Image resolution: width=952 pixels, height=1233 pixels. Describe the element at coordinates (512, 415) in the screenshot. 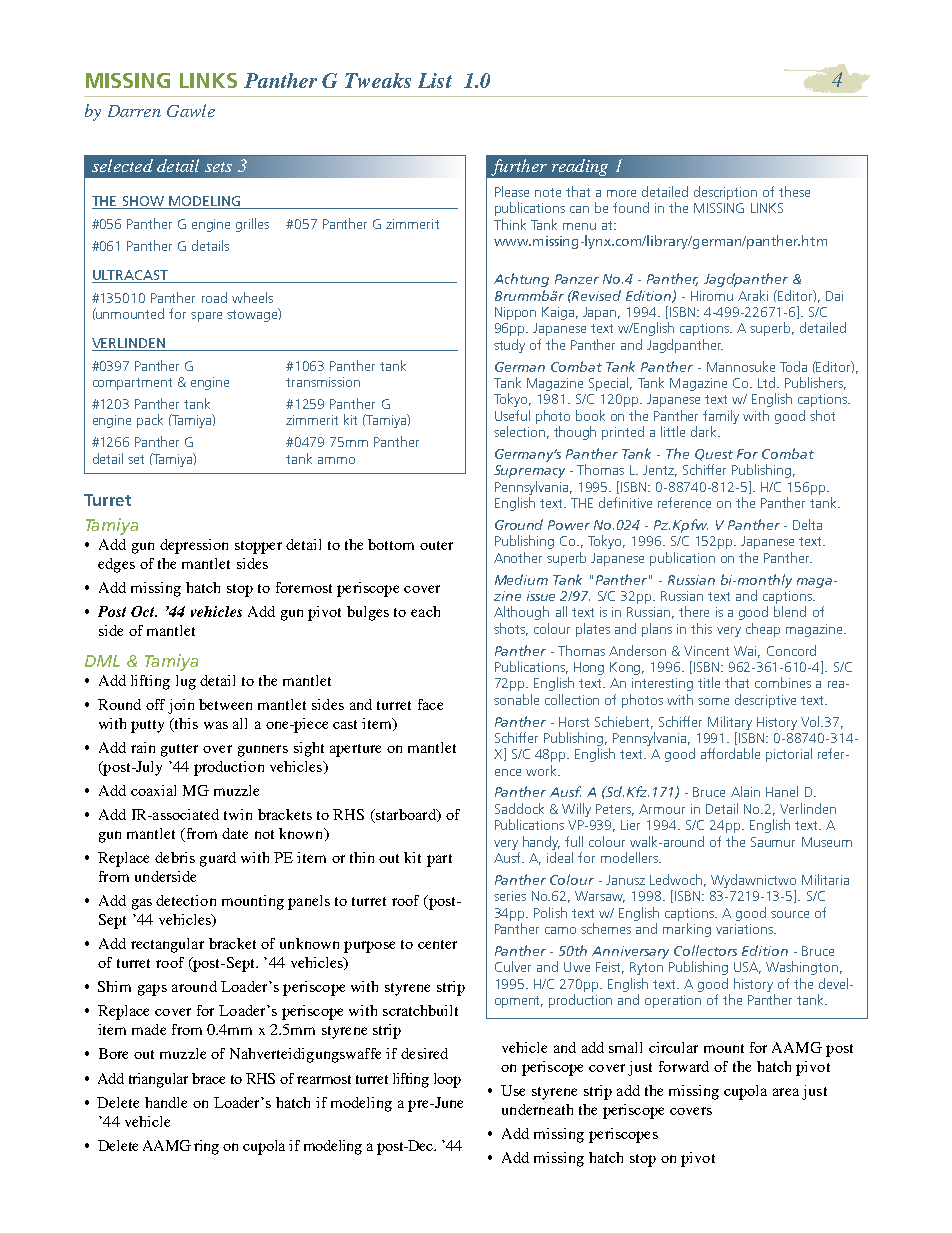

I see `Useful` at that location.
